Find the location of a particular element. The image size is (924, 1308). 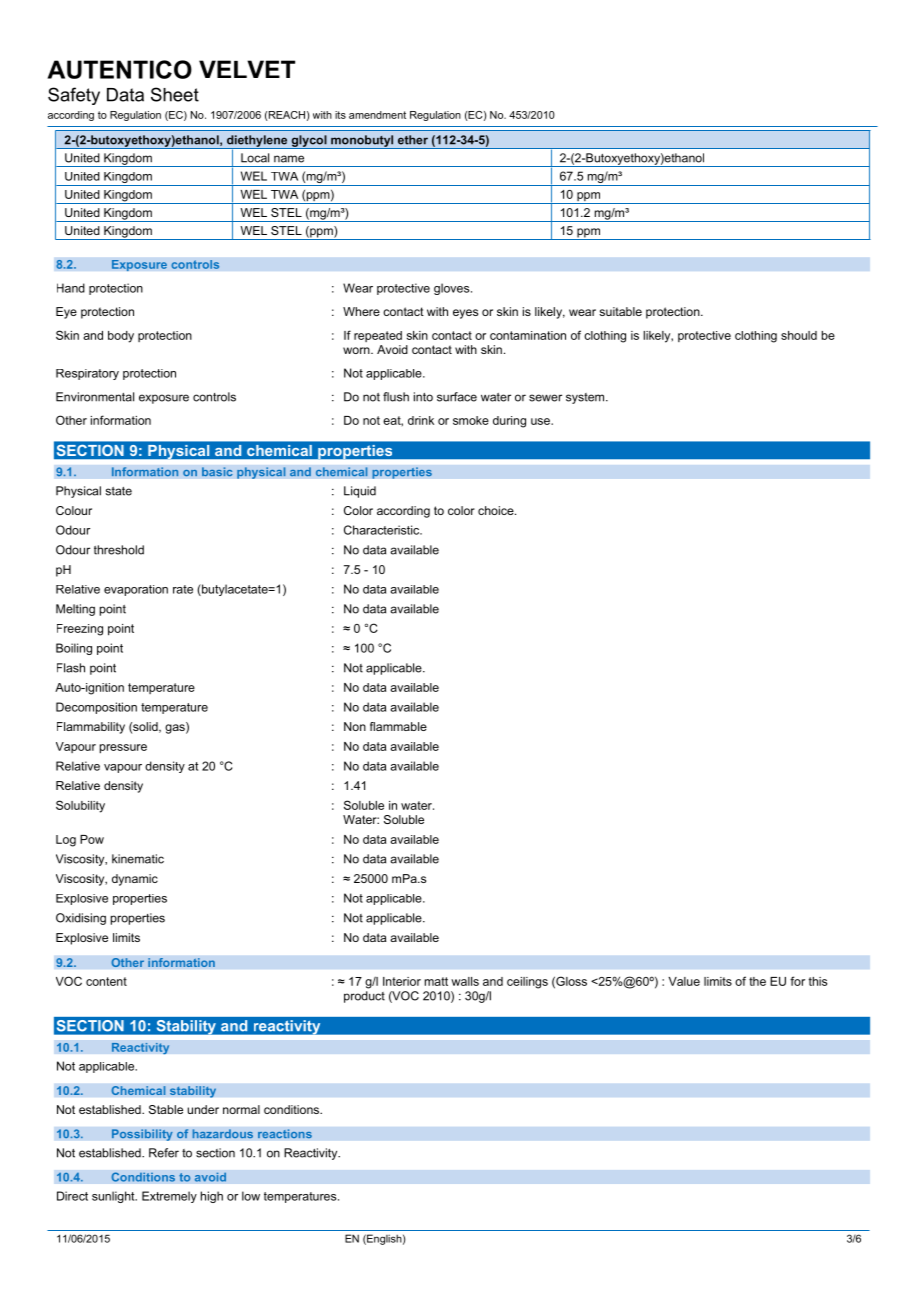

matt is located at coordinates (436, 981).
